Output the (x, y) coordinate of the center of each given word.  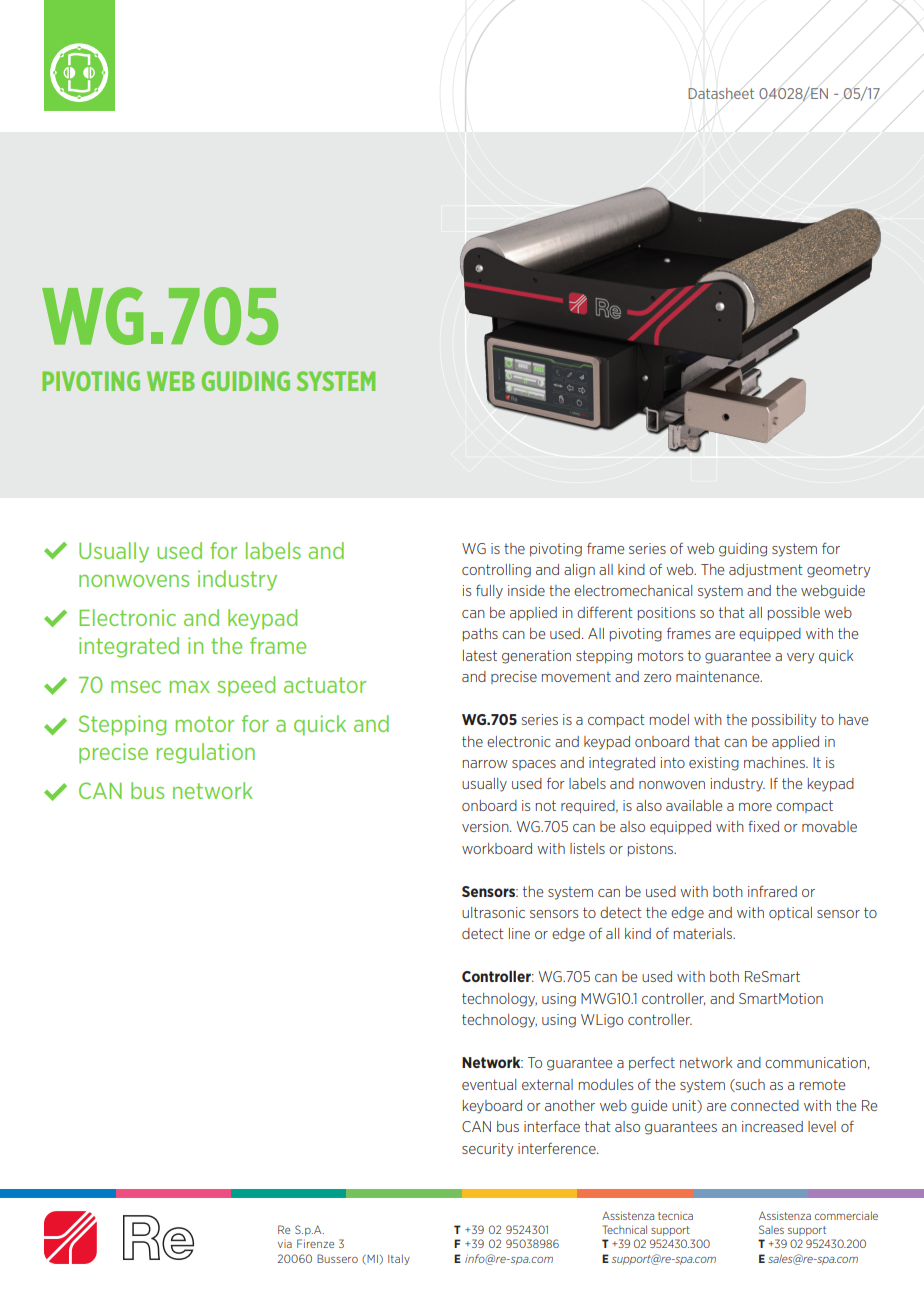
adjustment (766, 571)
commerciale (846, 1215)
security (488, 1150)
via (285, 1245)
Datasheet (721, 93)
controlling (496, 571)
